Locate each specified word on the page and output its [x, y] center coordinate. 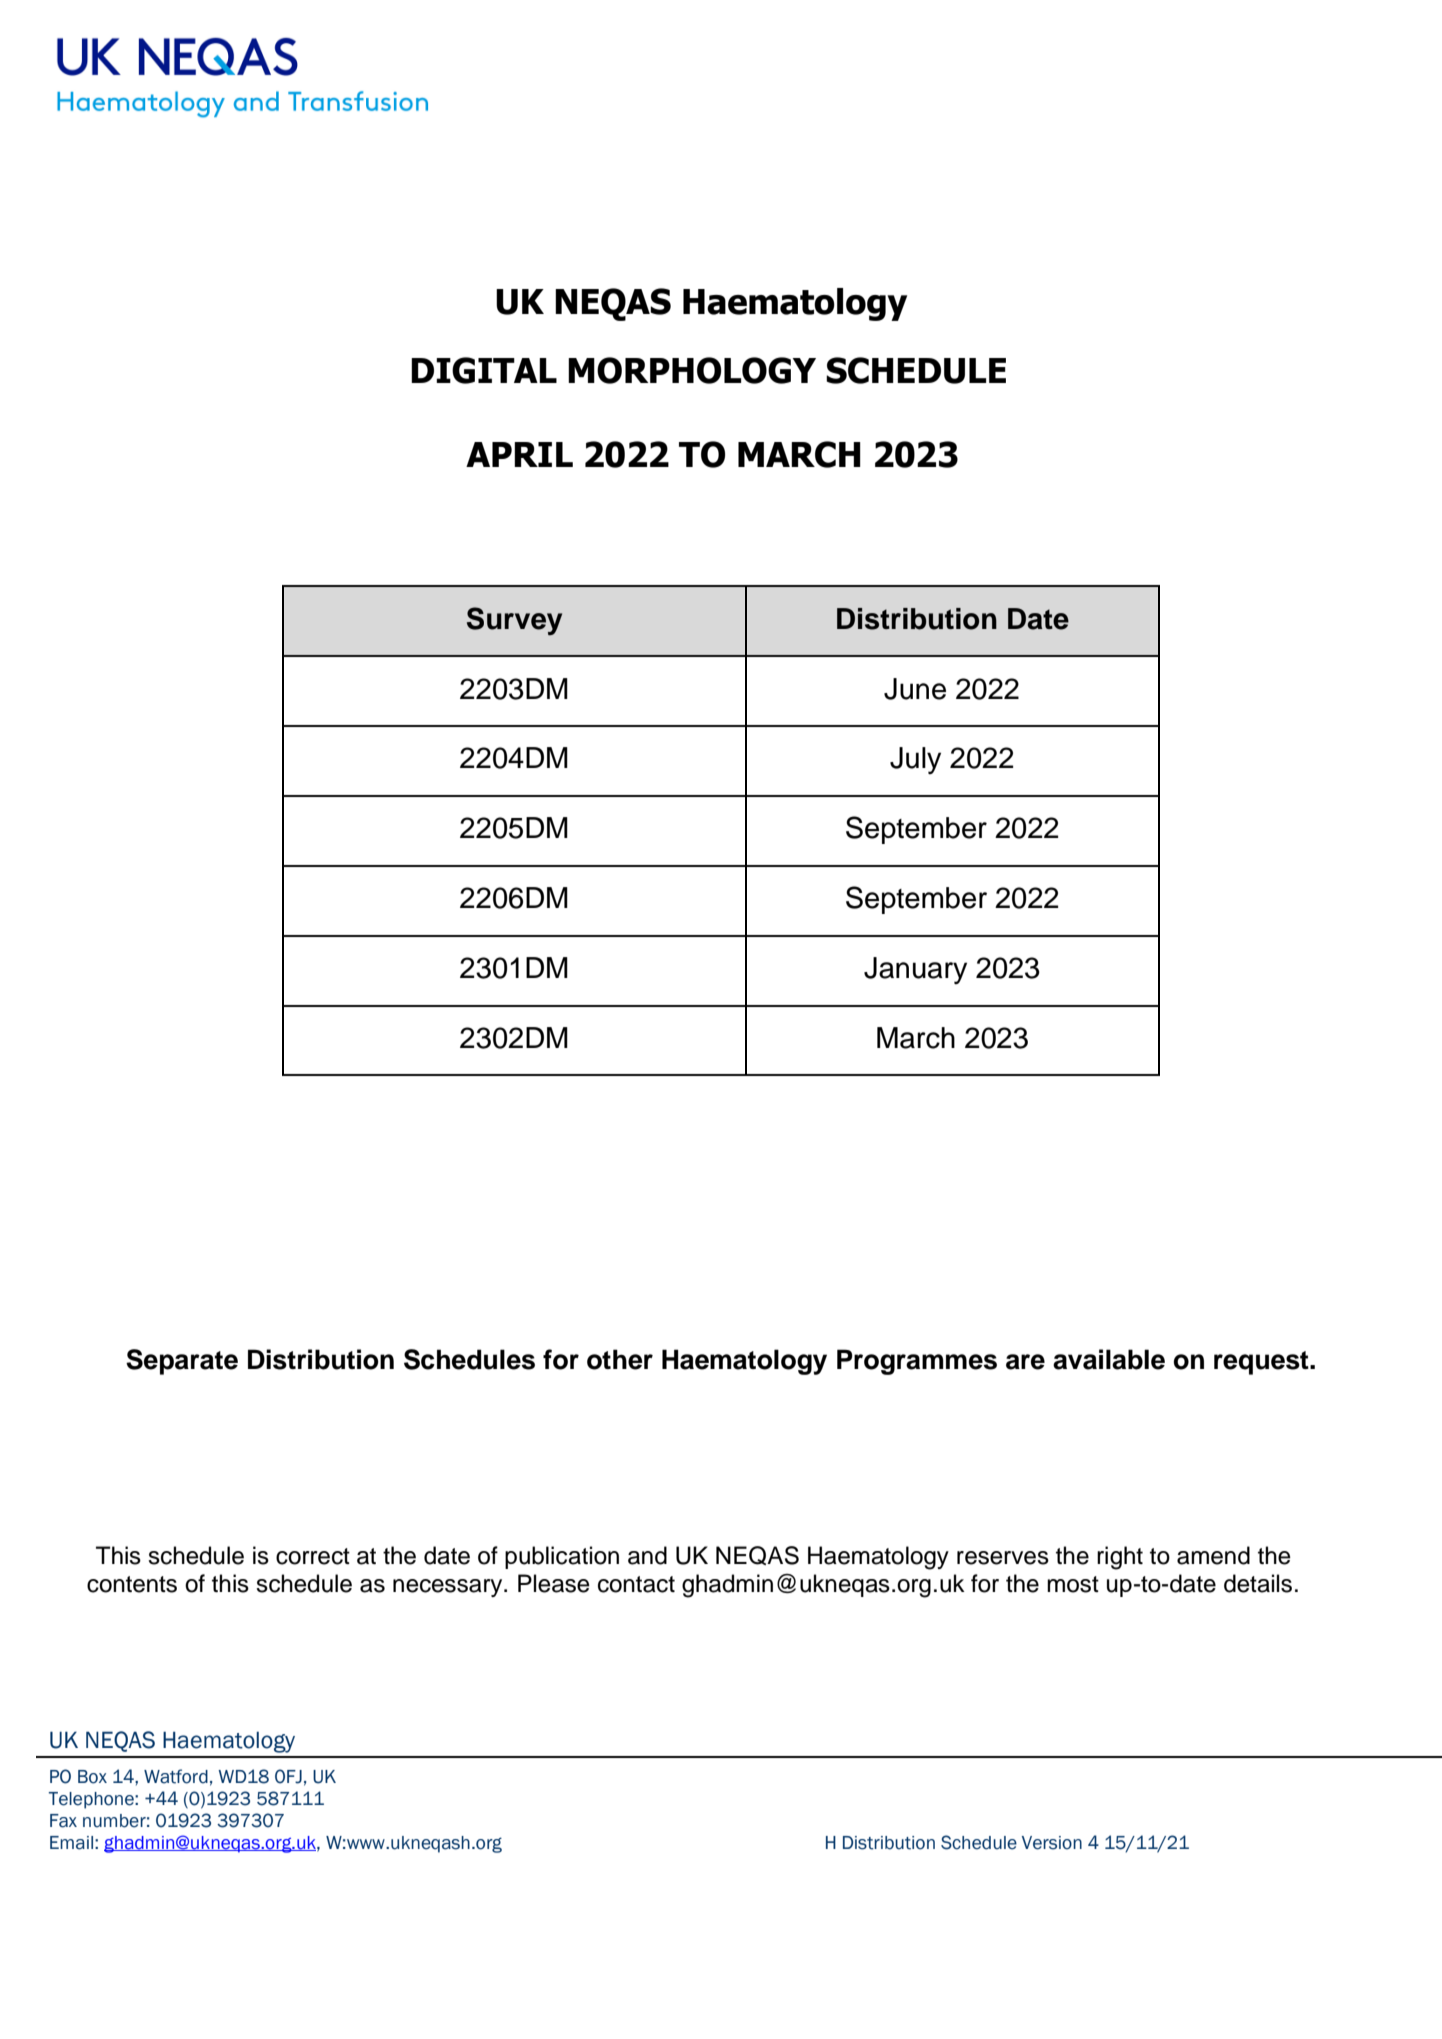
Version [1052, 1843]
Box [92, 1777]
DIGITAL [484, 370]
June [915, 689]
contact [636, 1584]
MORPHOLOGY [692, 370]
